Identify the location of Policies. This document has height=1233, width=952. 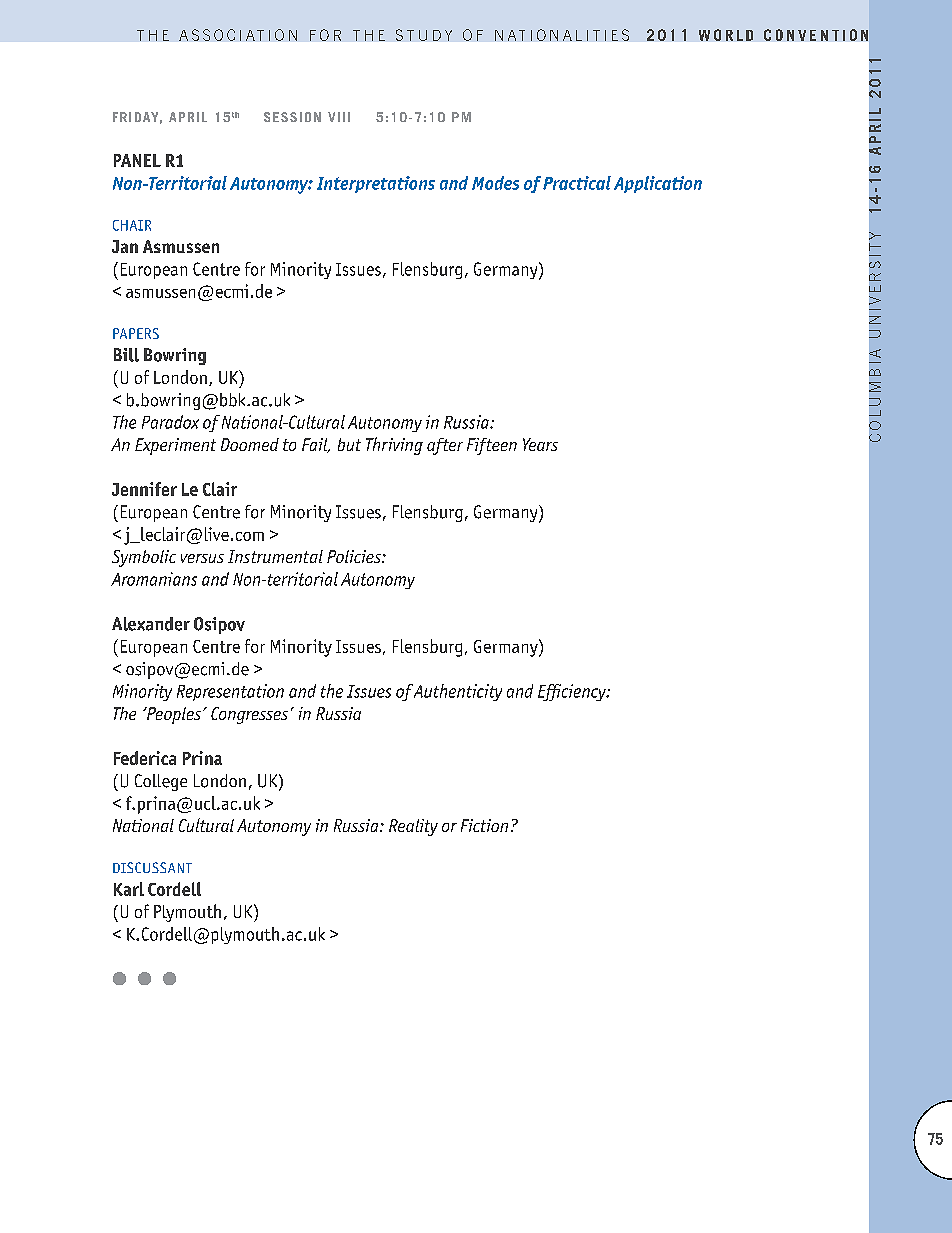
(355, 556).
